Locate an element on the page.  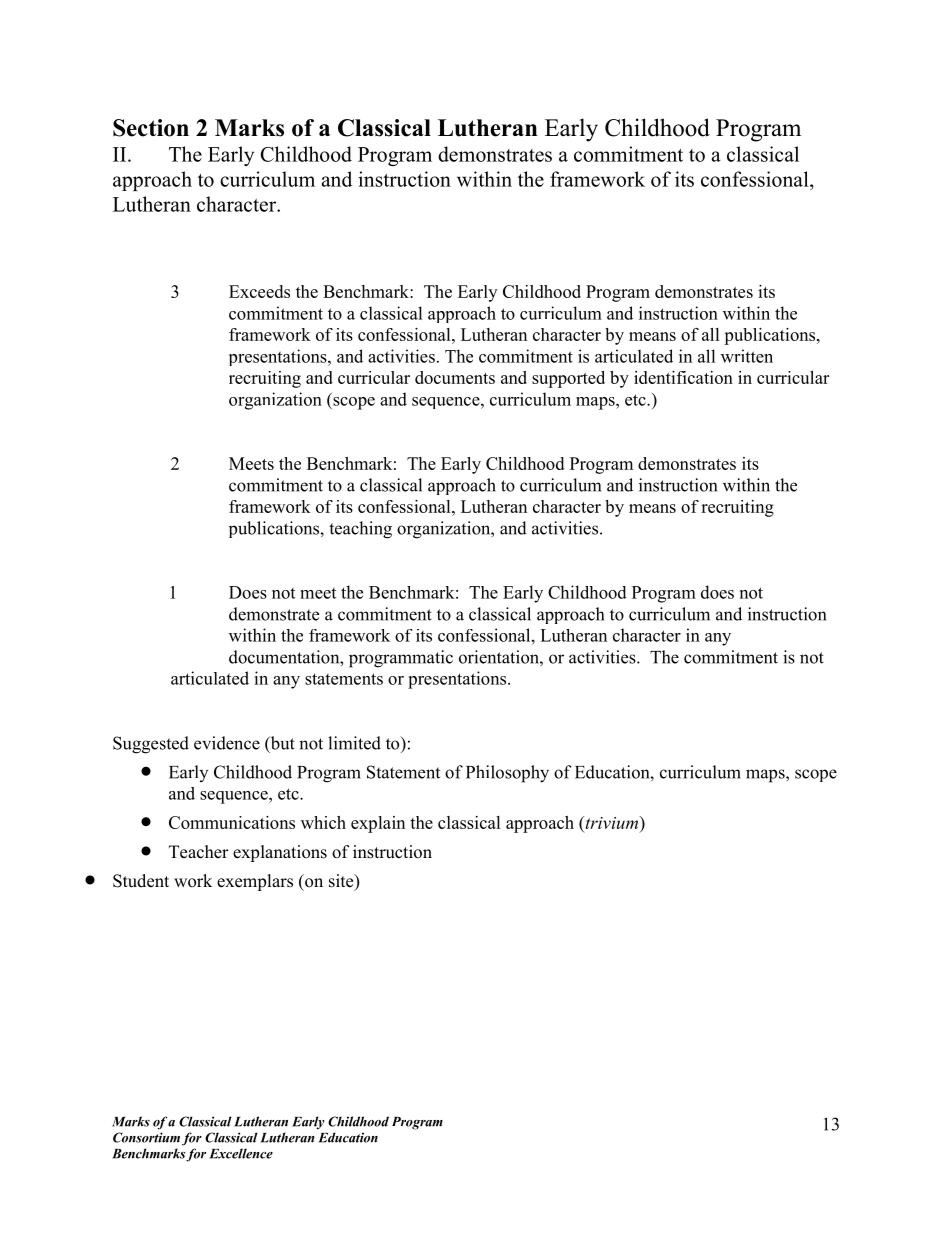
explain is located at coordinates (378, 824).
